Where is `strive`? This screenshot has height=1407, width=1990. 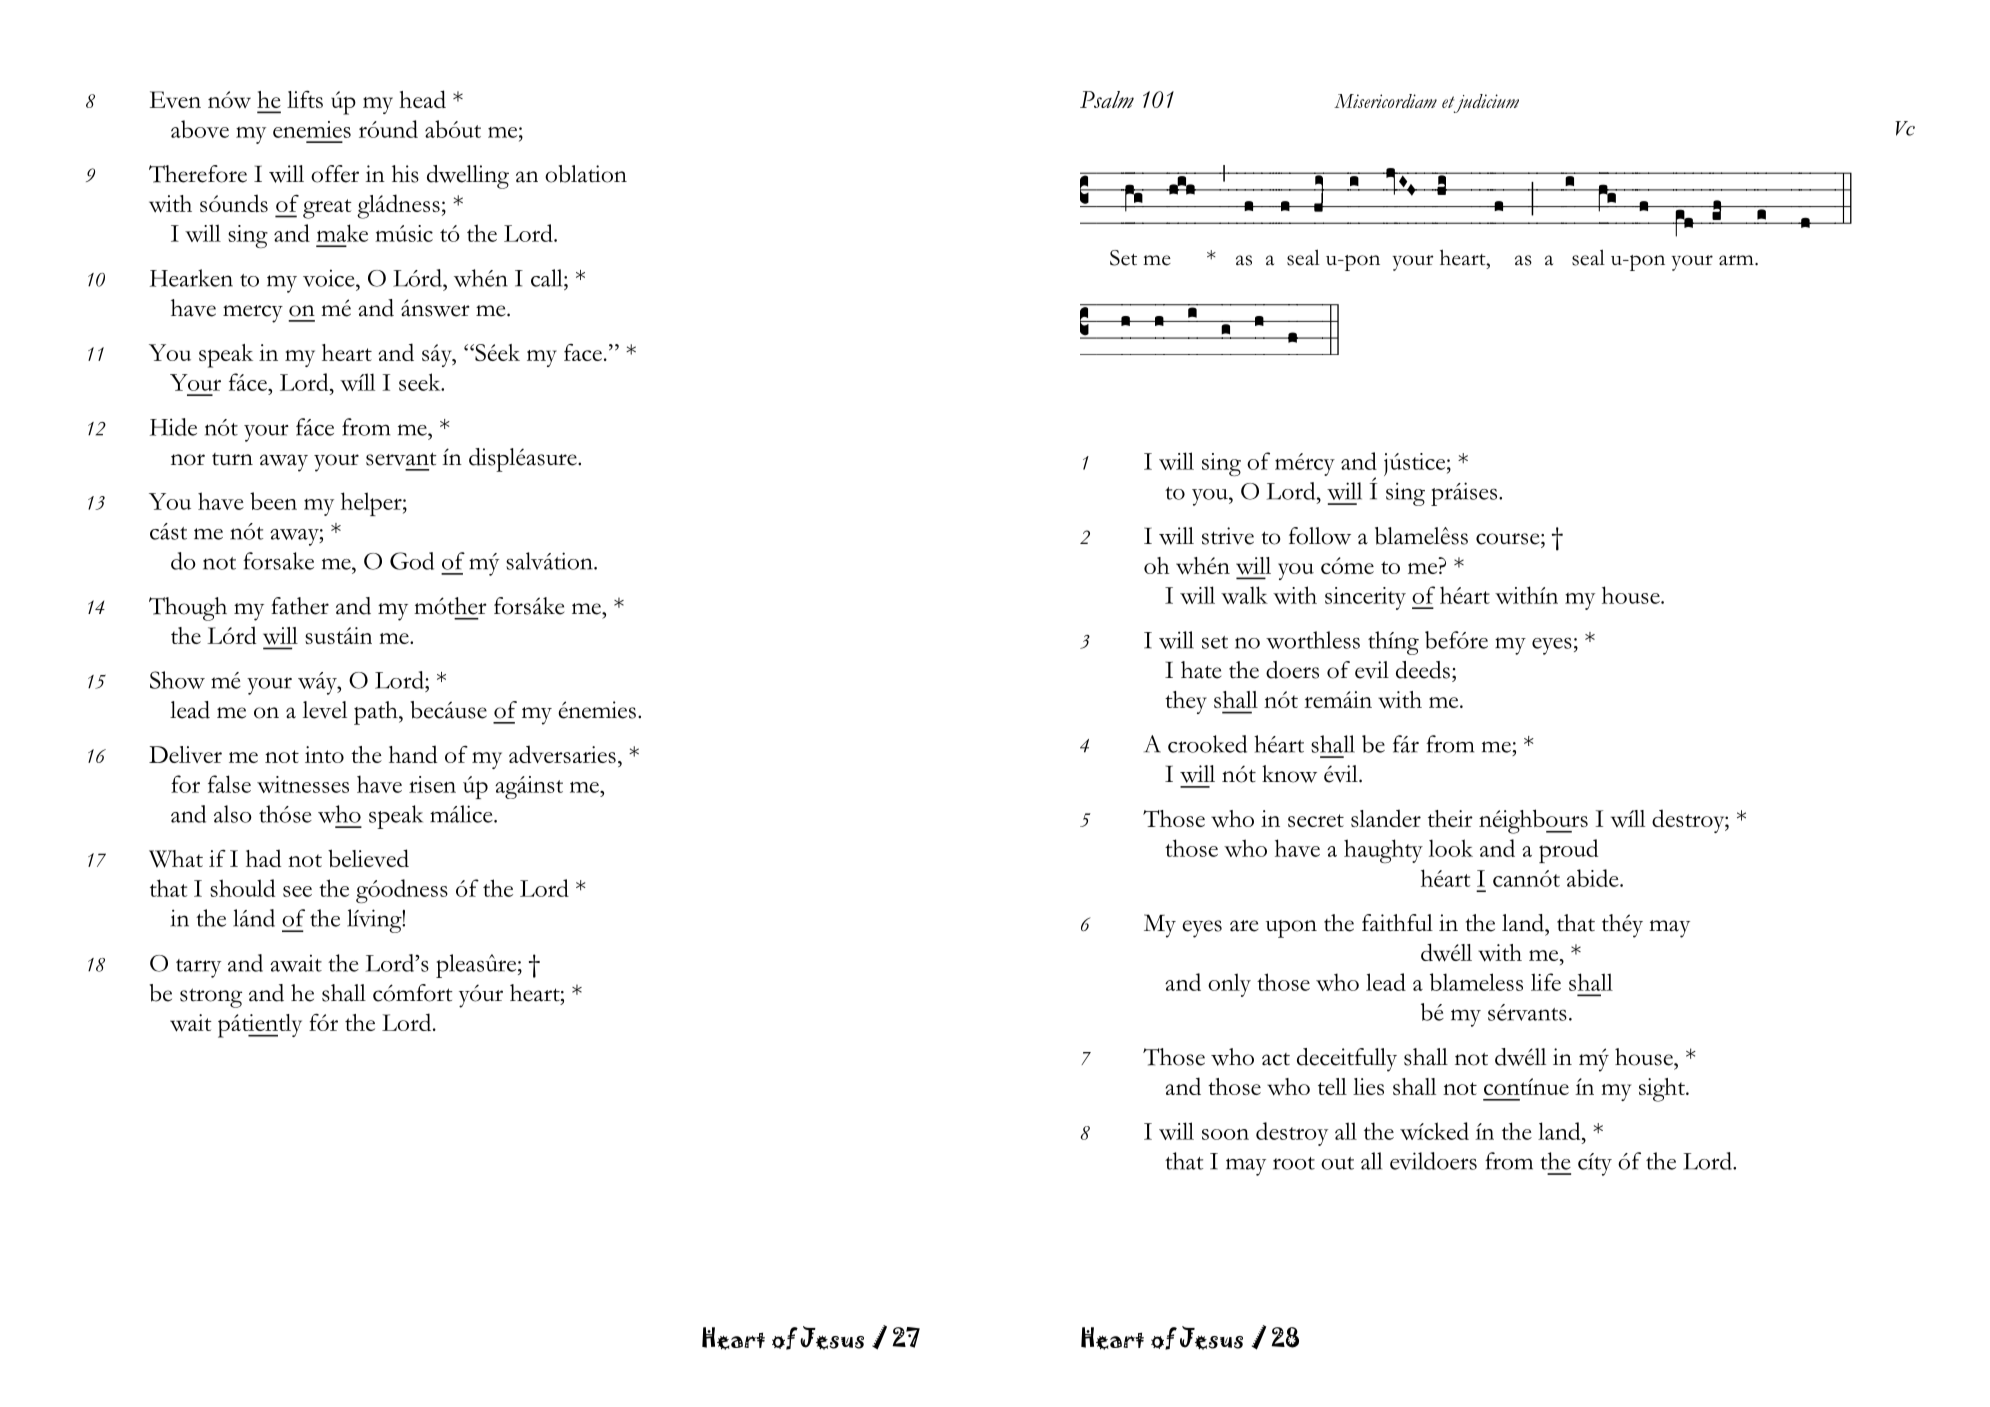
strive is located at coordinates (1228, 536).
